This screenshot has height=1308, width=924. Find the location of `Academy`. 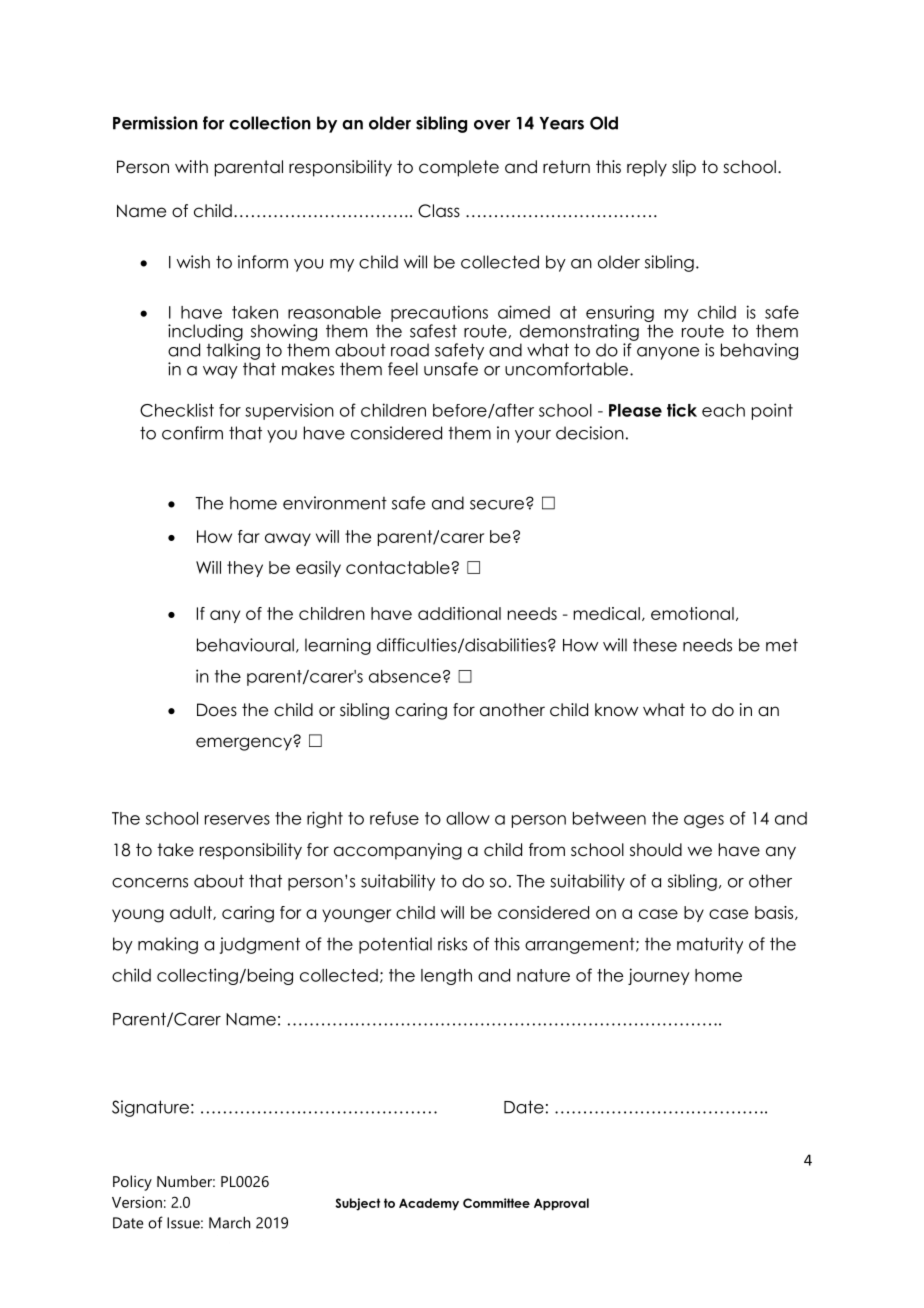

Academy is located at coordinates (429, 1204).
